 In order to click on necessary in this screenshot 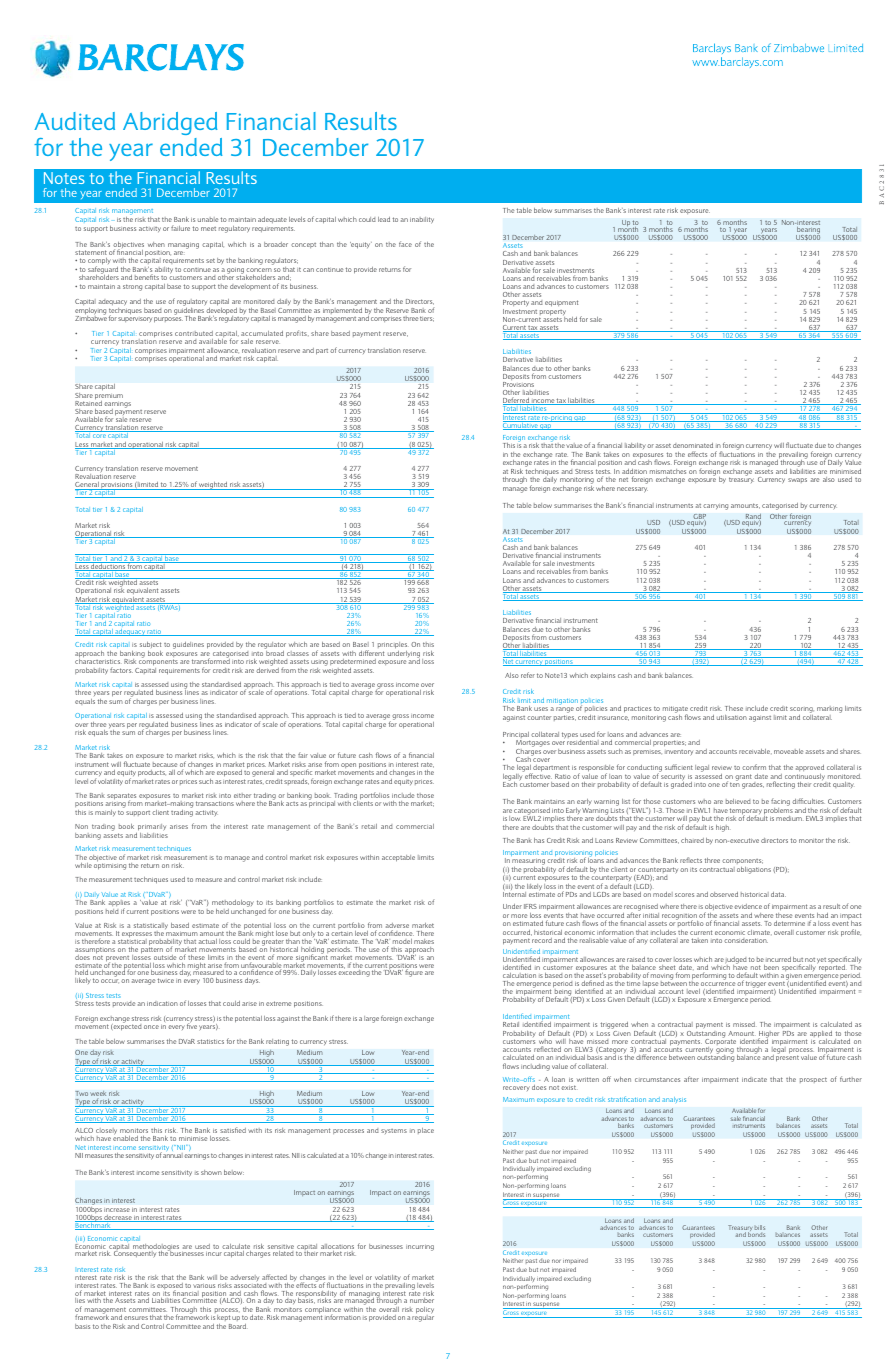, I will do `click(632, 490)`.
